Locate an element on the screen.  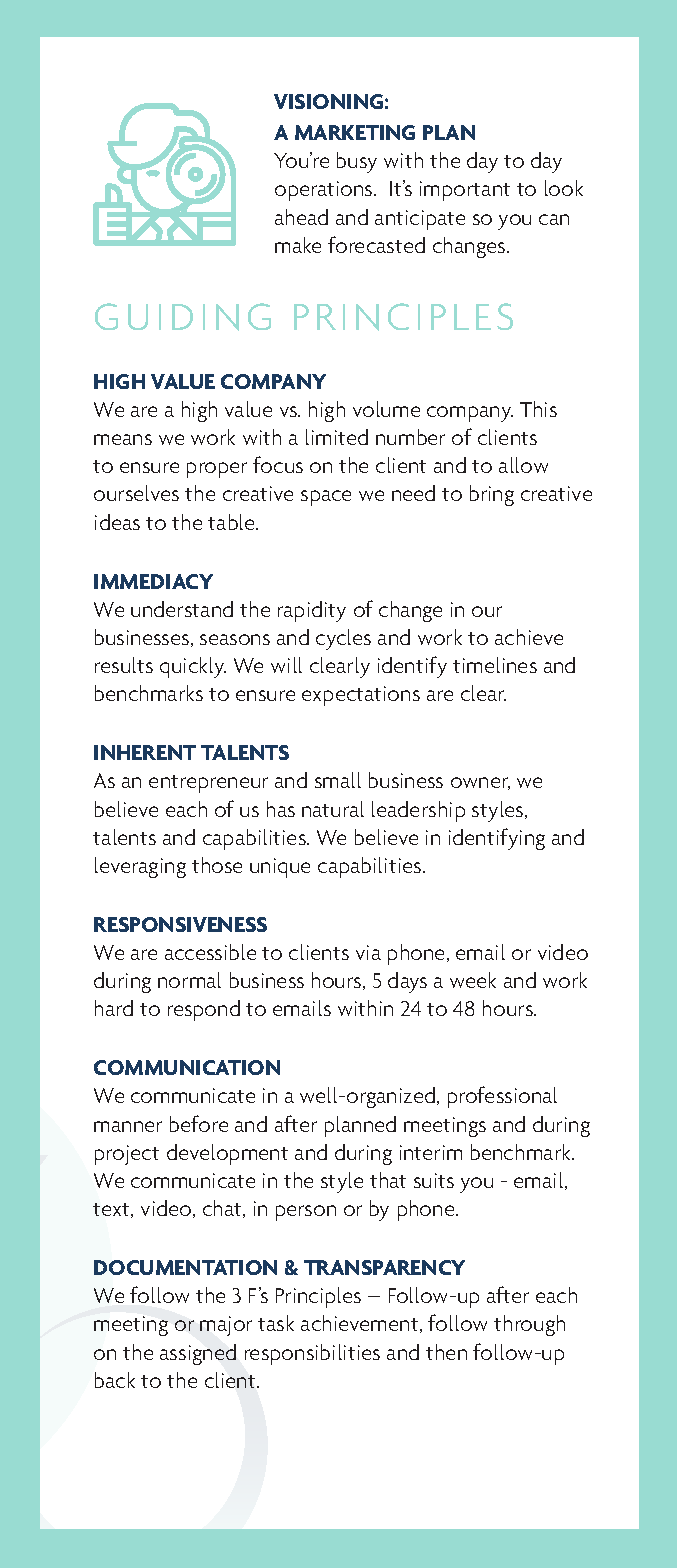
assigned is located at coordinates (198, 1354).
